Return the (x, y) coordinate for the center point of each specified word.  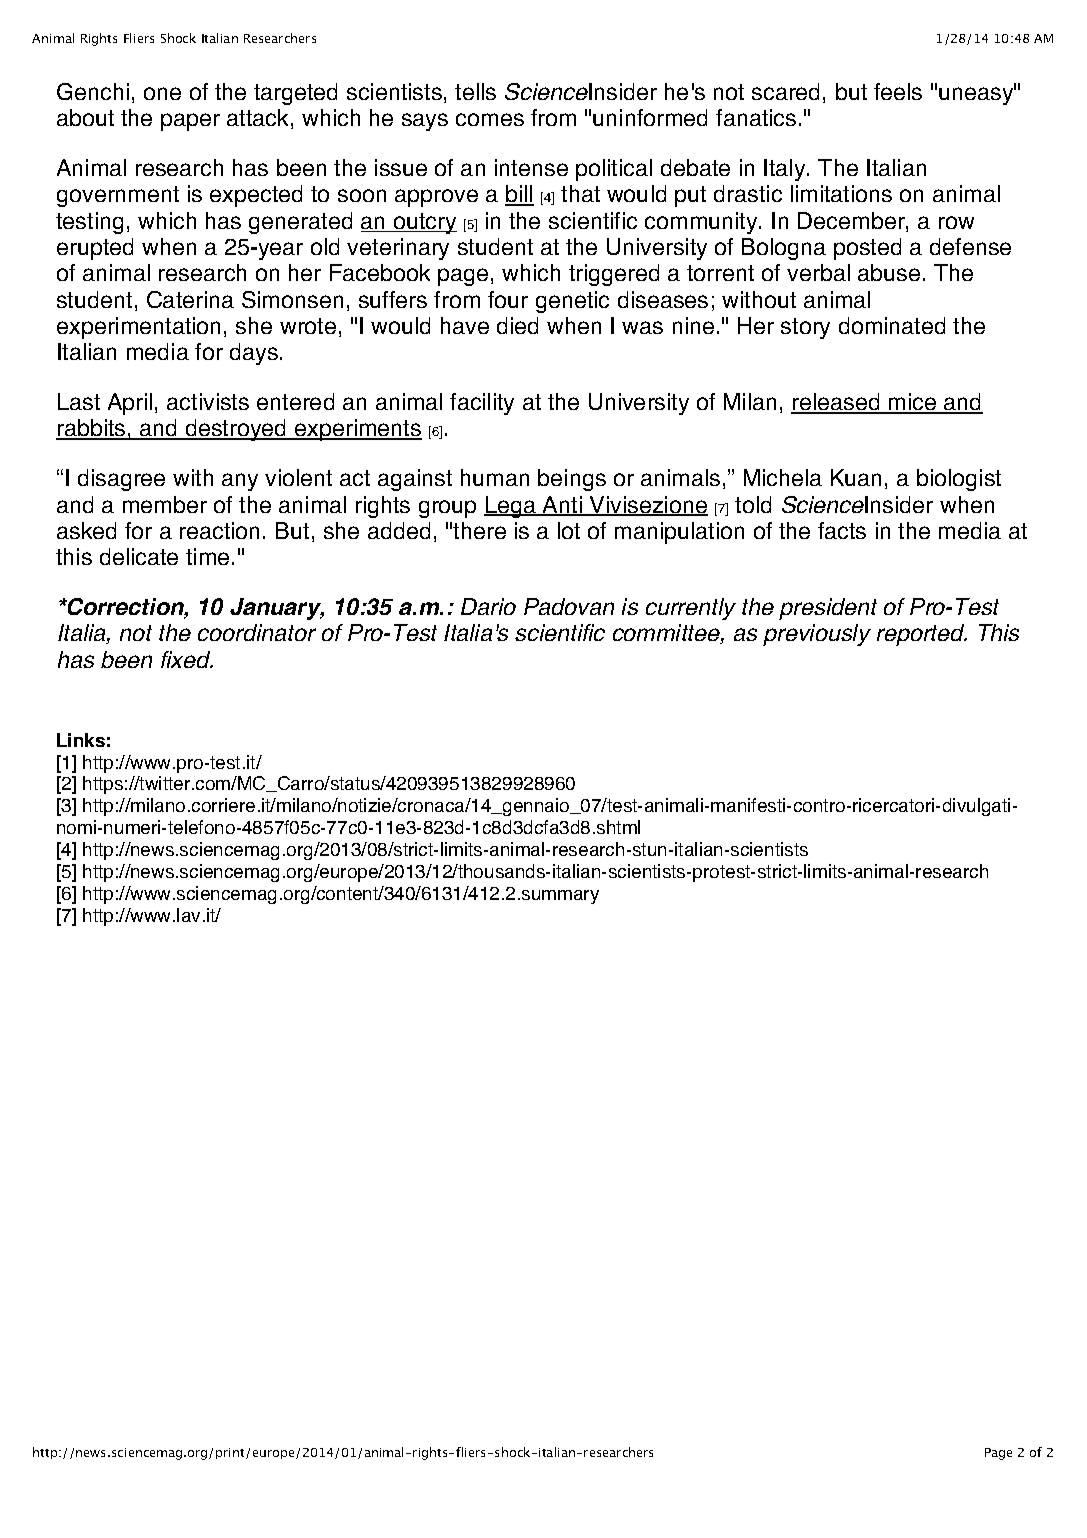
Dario (488, 606)
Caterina (190, 299)
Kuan (856, 477)
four (508, 299)
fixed (187, 659)
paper (190, 122)
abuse (889, 272)
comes (490, 119)
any (240, 482)
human (495, 477)
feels (898, 91)
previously (817, 635)
